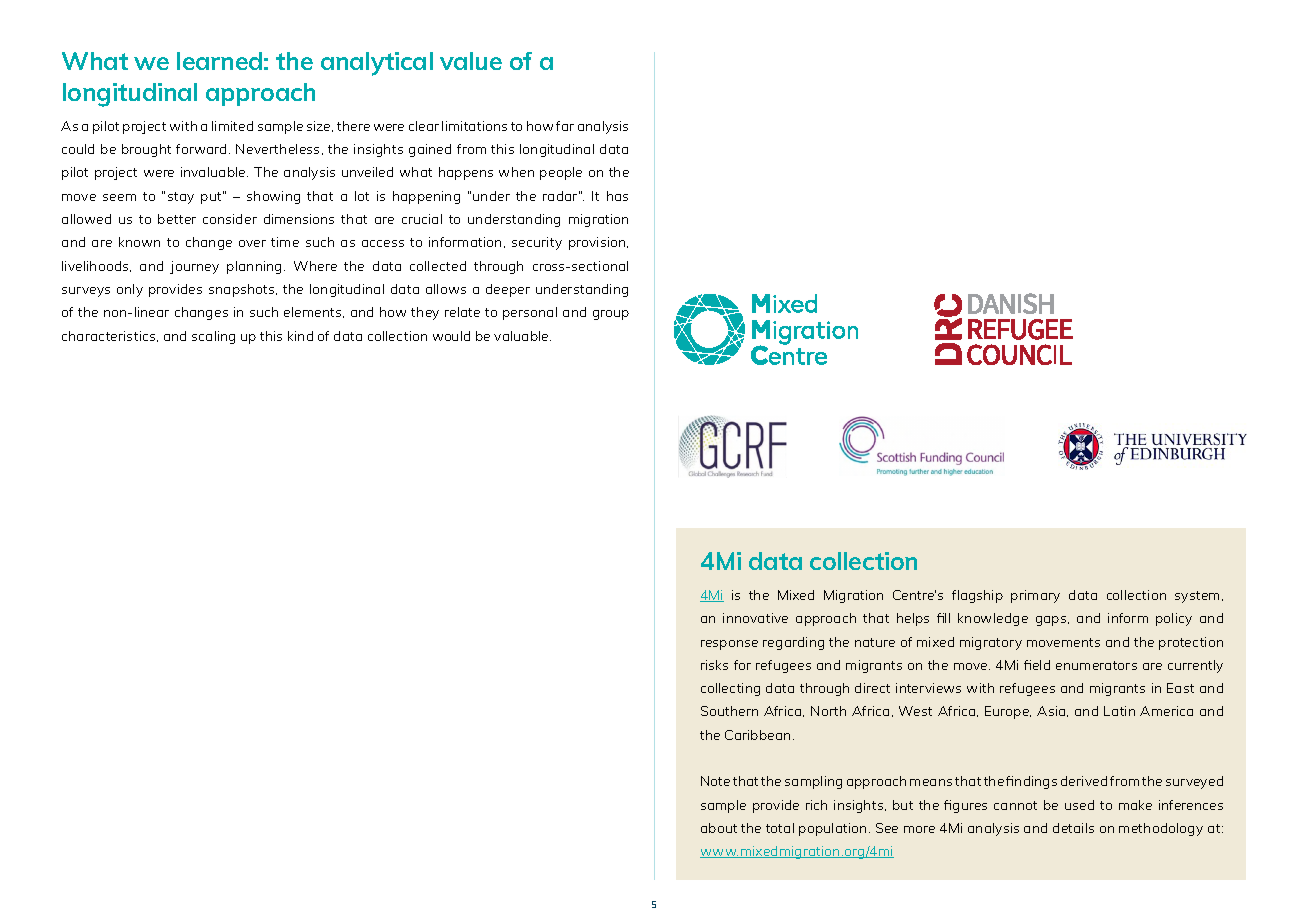 The width and height of the screenshot is (1308, 924). Describe the element at coordinates (213, 337) in the screenshot. I see `scaling` at that location.
